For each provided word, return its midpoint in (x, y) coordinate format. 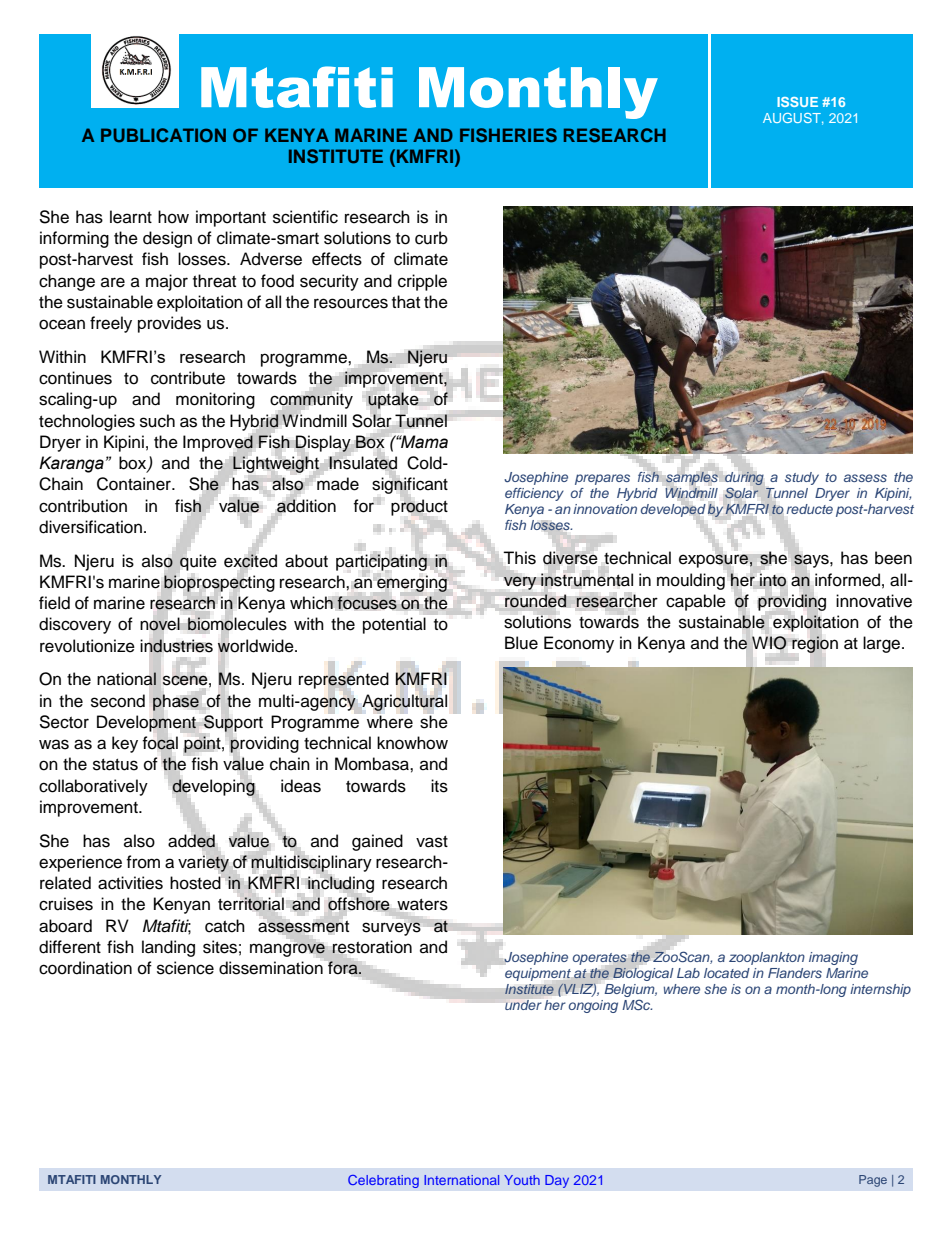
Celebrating (383, 1181)
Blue (521, 643)
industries (176, 645)
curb (431, 238)
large (883, 644)
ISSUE (797, 102)
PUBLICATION (163, 135)
